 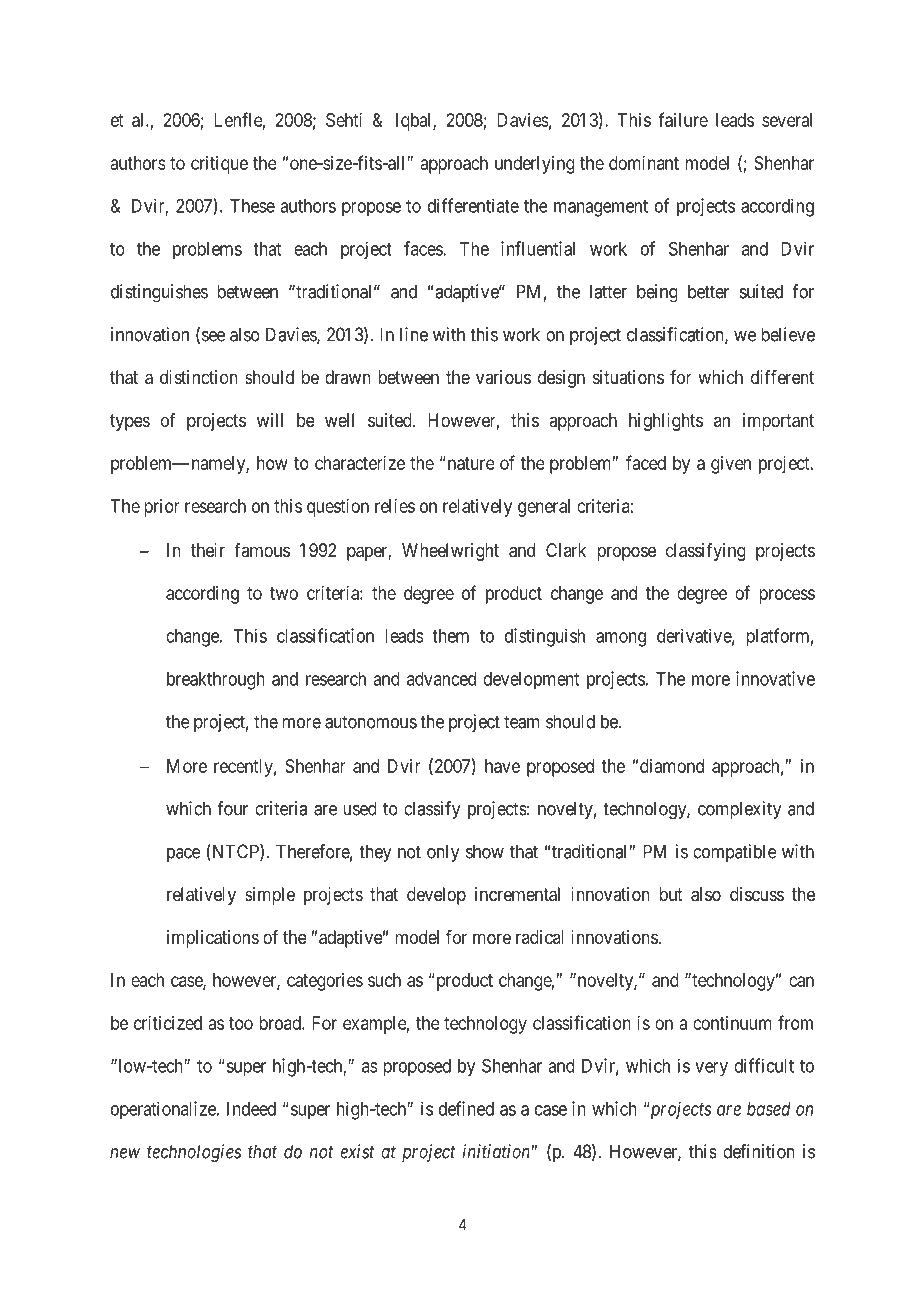 What do you see at coordinates (199, 377) in the screenshot?
I see `distinction` at bounding box center [199, 377].
